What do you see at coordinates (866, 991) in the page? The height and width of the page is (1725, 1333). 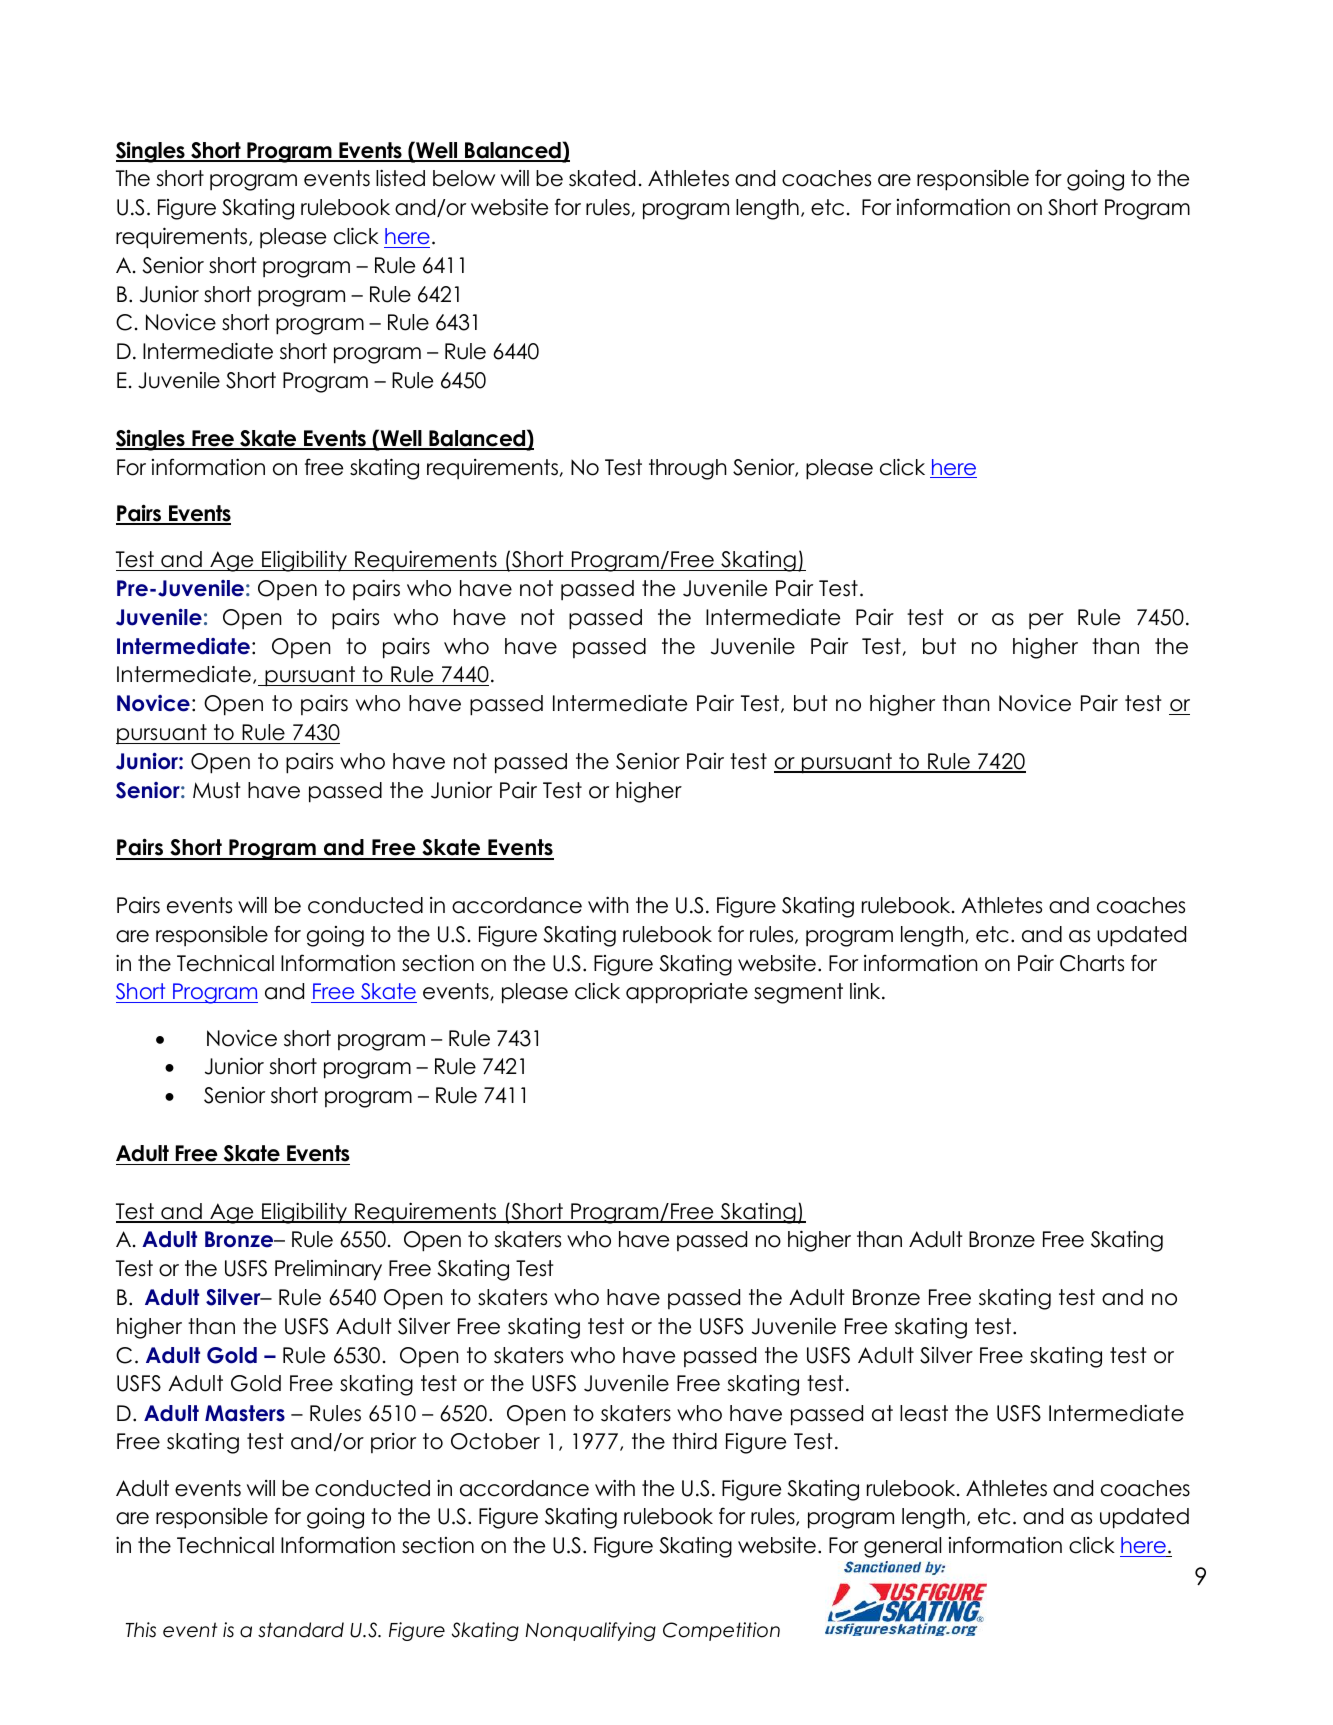 I see `link` at bounding box center [866, 991].
